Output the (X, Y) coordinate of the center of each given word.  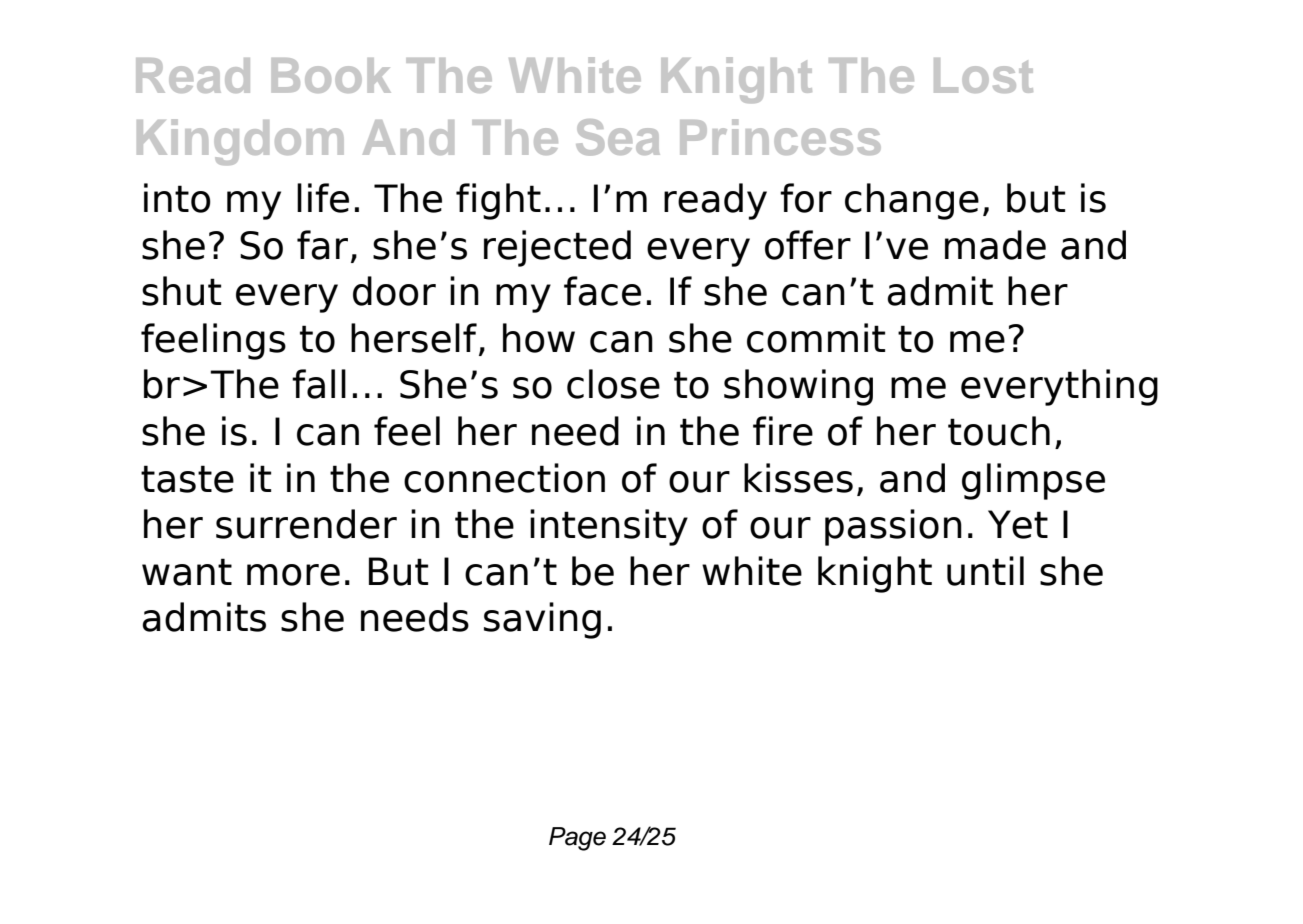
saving (542, 620)
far (322, 245)
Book (331, 75)
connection (504, 478)
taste (187, 479)
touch (999, 431)
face (602, 291)
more (293, 575)
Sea (618, 137)
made (995, 245)
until (985, 571)
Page (577, 839)
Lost (983, 75)
